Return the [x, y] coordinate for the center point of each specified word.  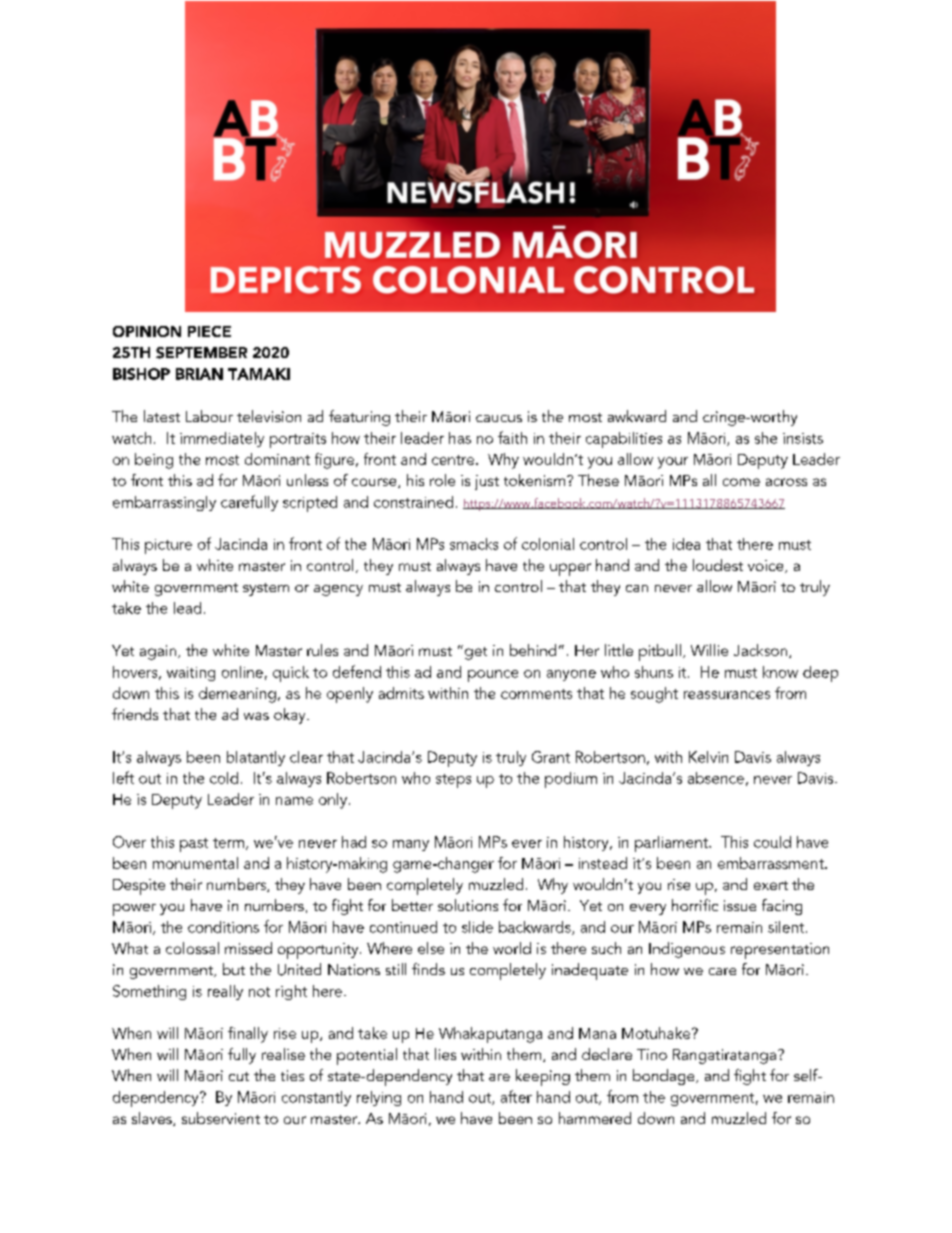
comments [536, 694]
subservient [221, 1118]
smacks [474, 544]
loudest [718, 565]
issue [740, 905]
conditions [223, 927]
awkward [637, 416]
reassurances [727, 695]
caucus [499, 418]
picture [168, 546]
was [256, 716]
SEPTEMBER [201, 353]
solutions [468, 905]
